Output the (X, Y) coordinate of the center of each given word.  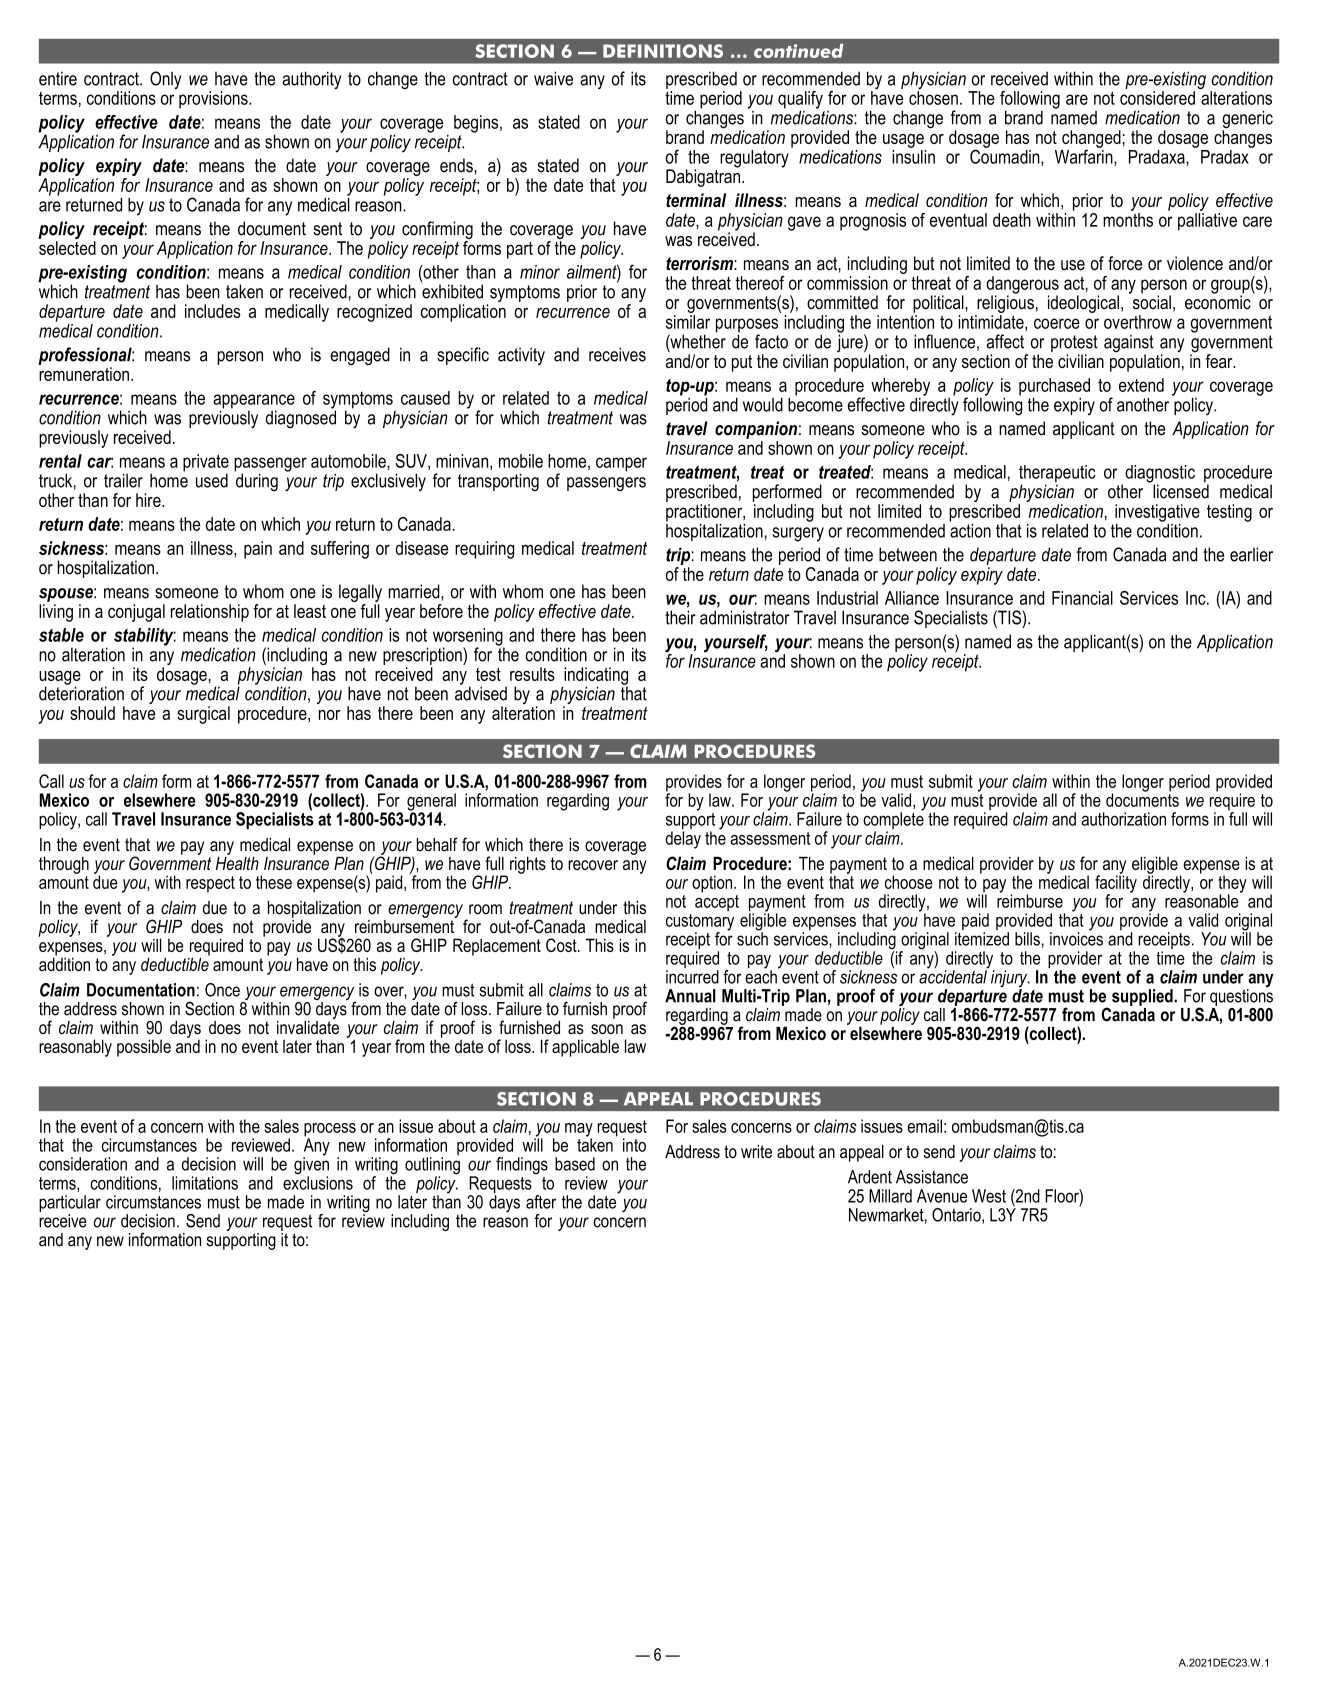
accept (717, 902)
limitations (205, 1183)
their (680, 617)
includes (212, 311)
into (634, 1145)
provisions (214, 100)
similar (688, 322)
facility (1116, 884)
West (989, 1196)
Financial (1082, 598)
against (1129, 345)
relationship (210, 613)
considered (1157, 98)
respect (210, 884)
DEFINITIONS (663, 51)
